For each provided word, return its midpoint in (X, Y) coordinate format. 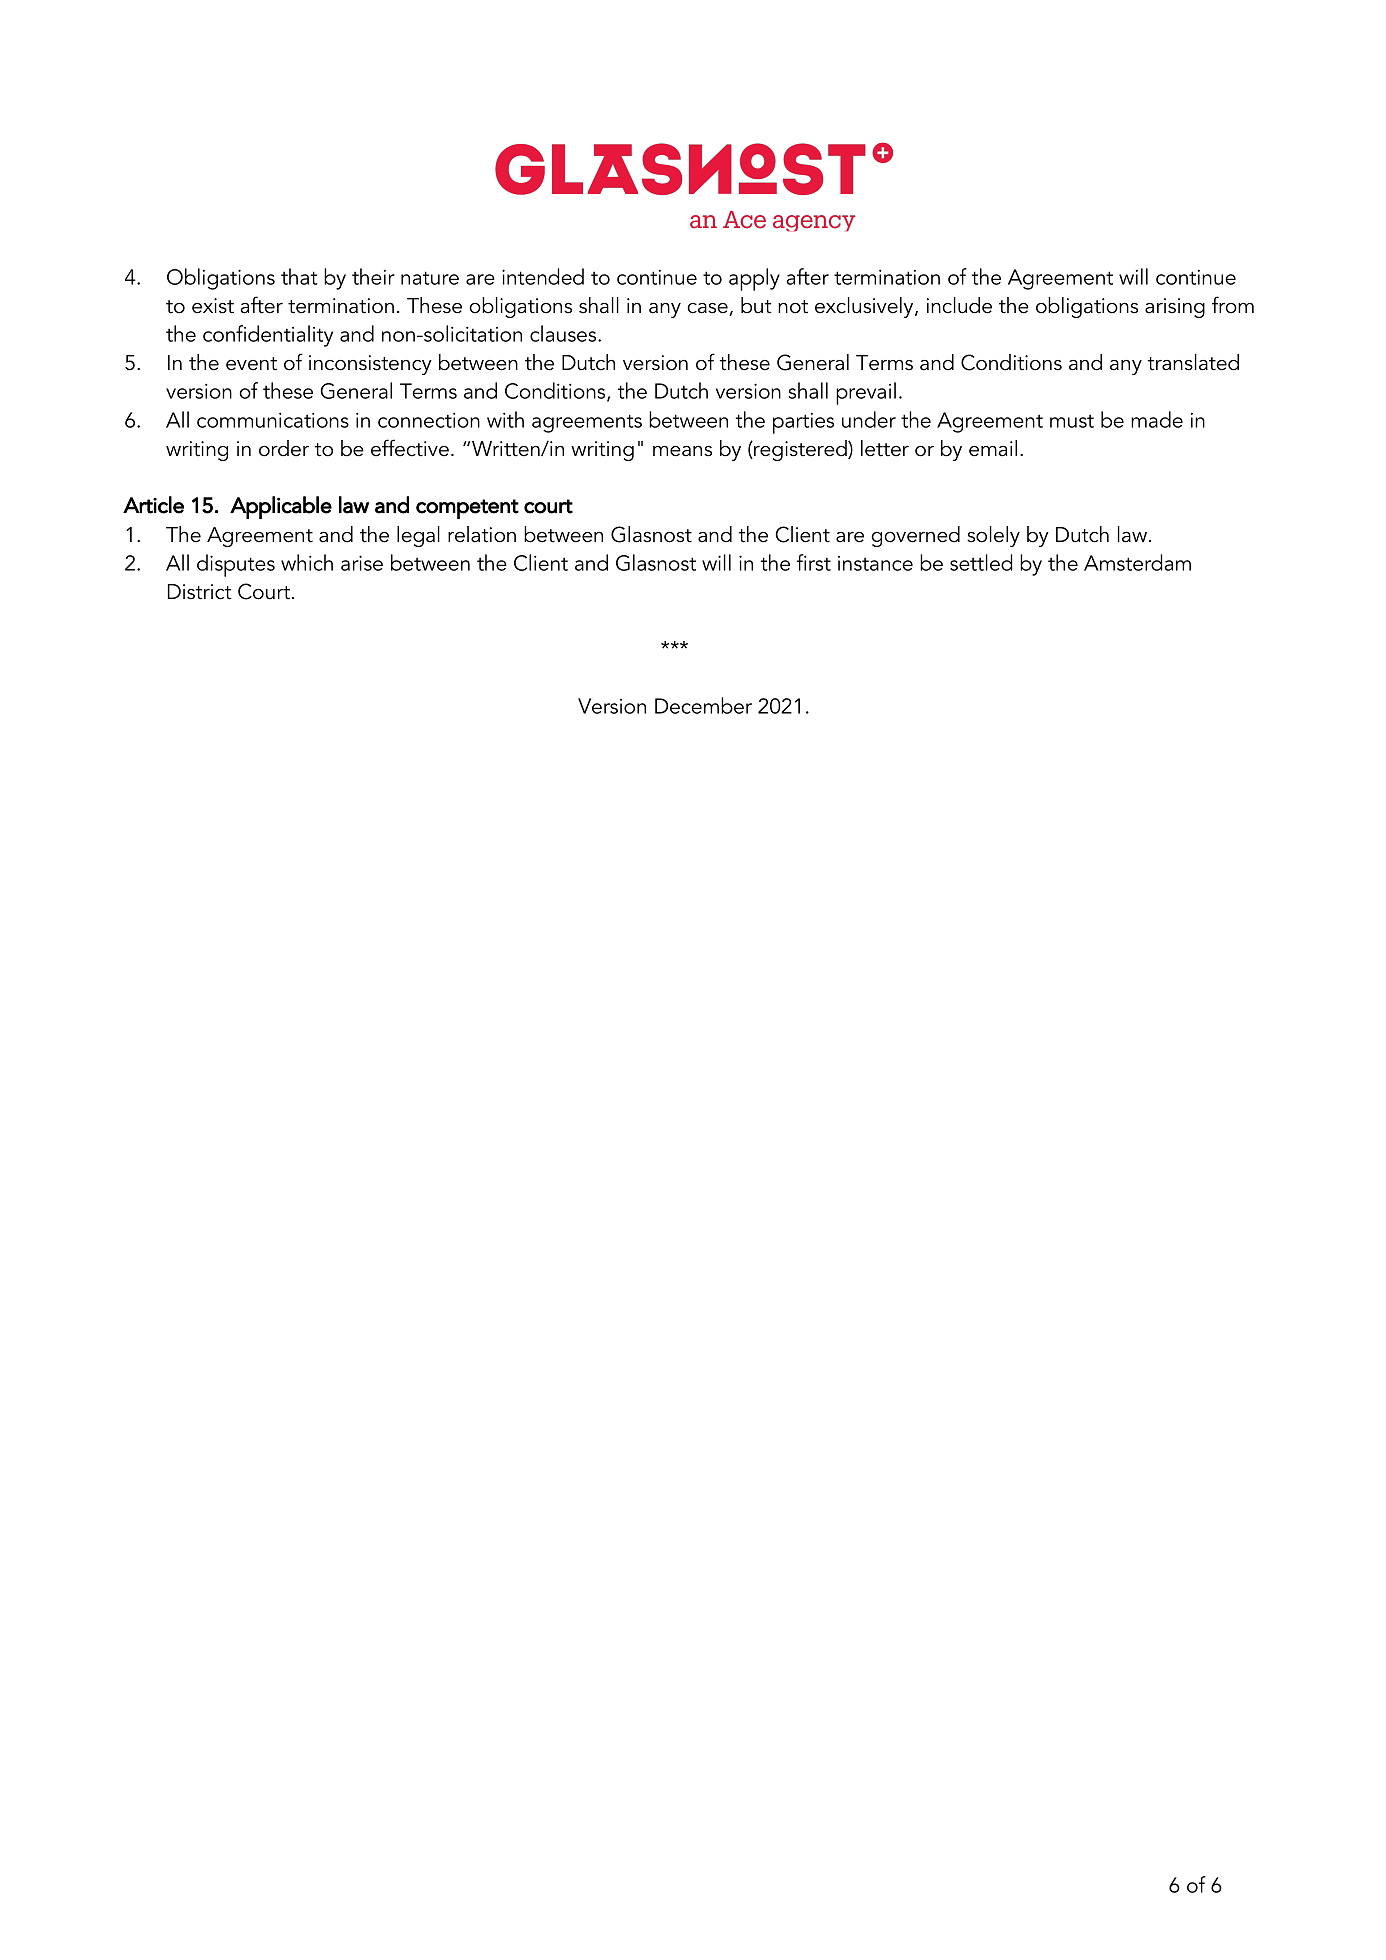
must (1072, 421)
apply (754, 279)
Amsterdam (1137, 562)
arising (1175, 308)
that (299, 276)
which (307, 562)
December (703, 705)
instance (875, 563)
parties (803, 423)
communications (273, 420)
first (814, 562)
